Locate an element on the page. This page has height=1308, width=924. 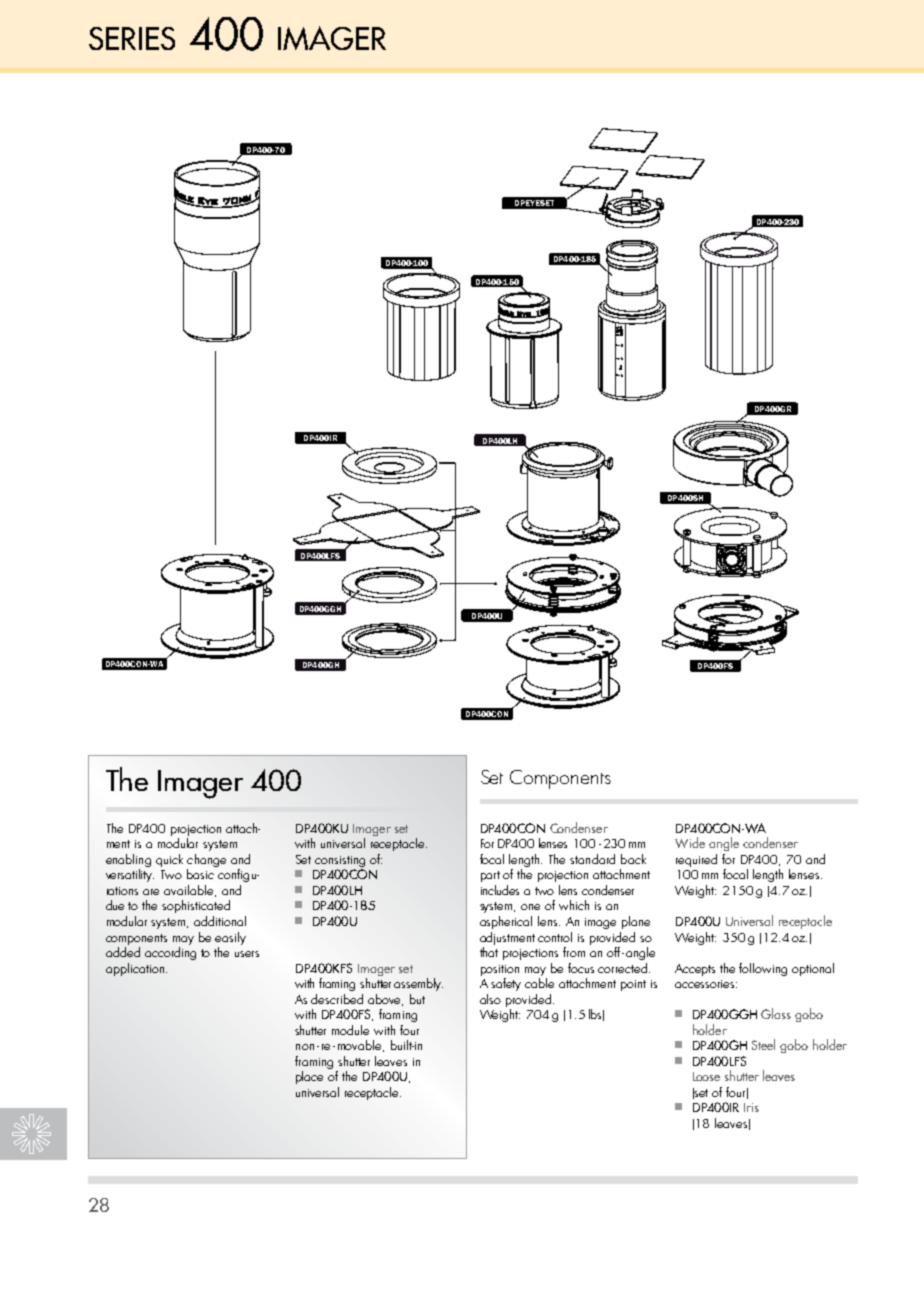
place is located at coordinates (309, 1077).
